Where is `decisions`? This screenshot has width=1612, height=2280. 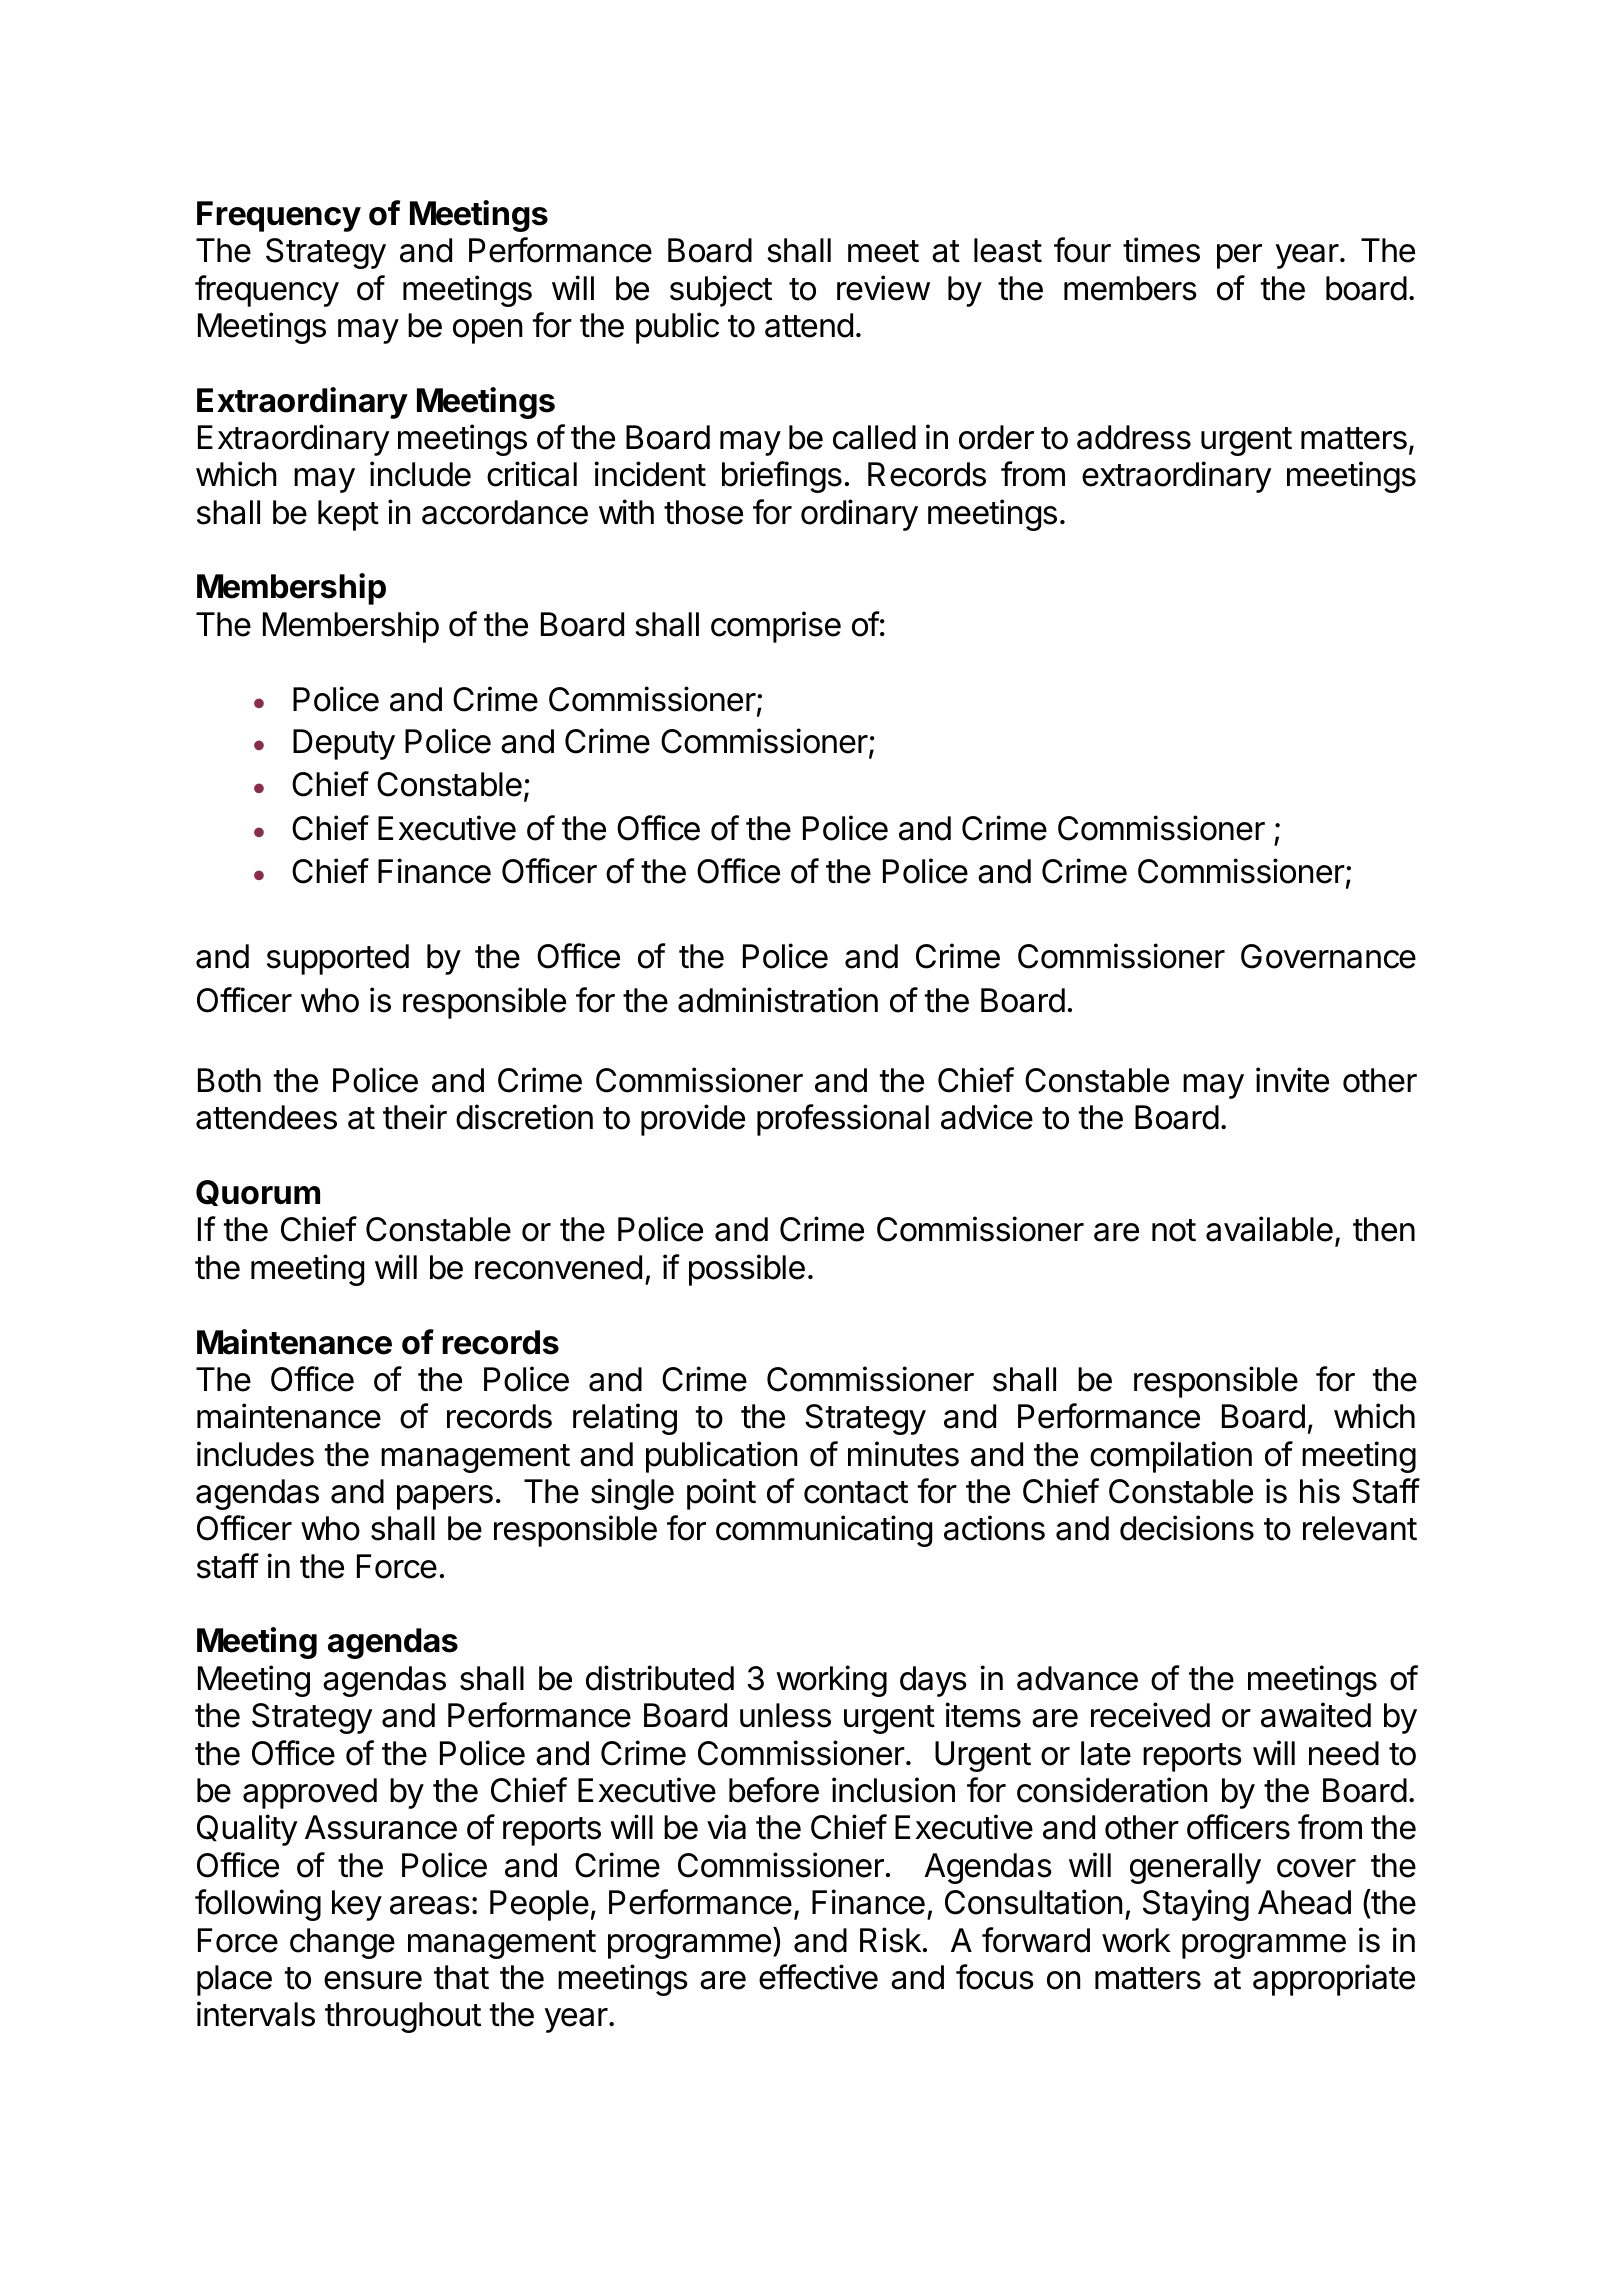
decisions is located at coordinates (1187, 1528).
